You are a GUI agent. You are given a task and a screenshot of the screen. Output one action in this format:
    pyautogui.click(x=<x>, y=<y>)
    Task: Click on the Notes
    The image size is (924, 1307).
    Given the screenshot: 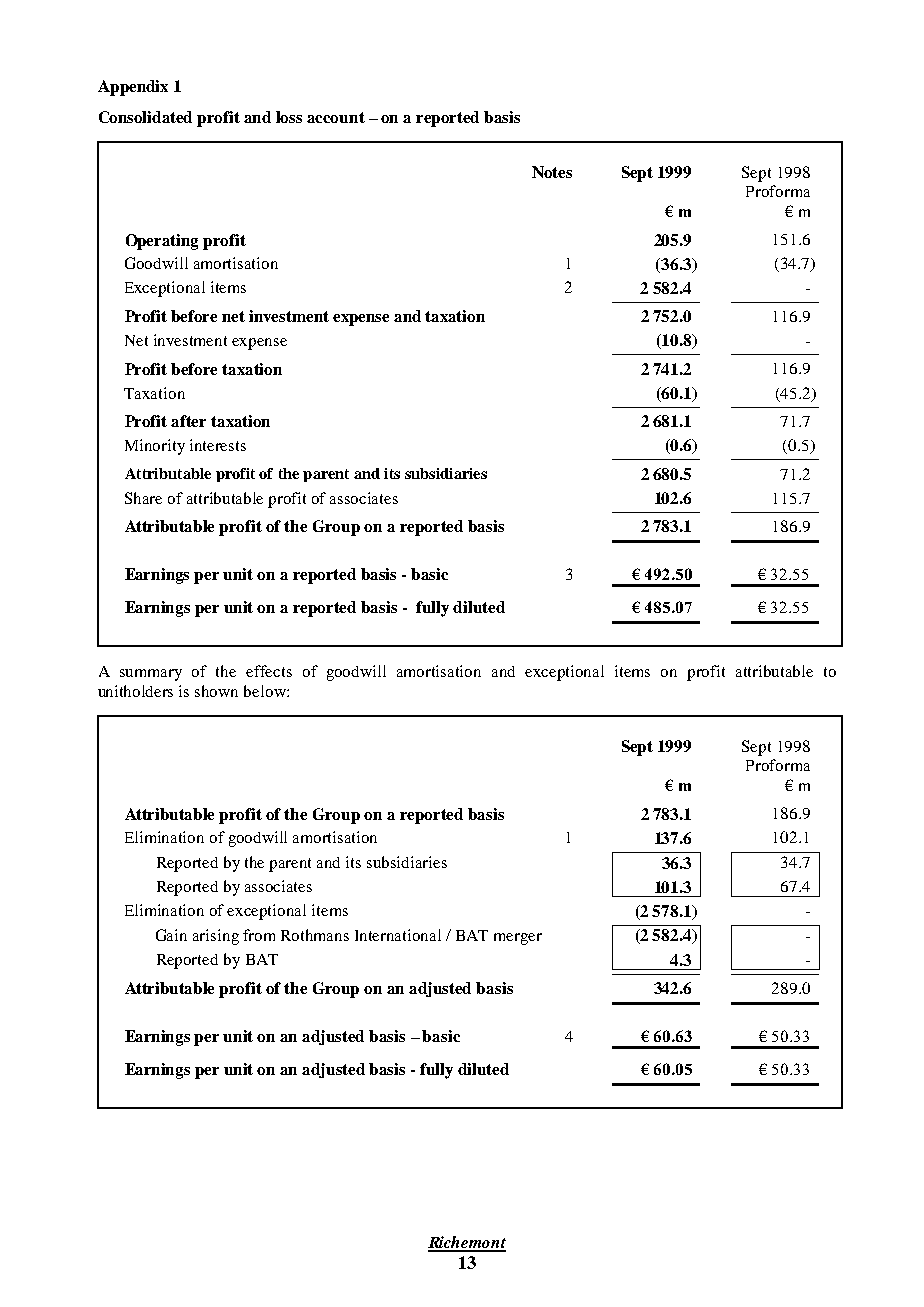 What is the action you would take?
    pyautogui.click(x=552, y=172)
